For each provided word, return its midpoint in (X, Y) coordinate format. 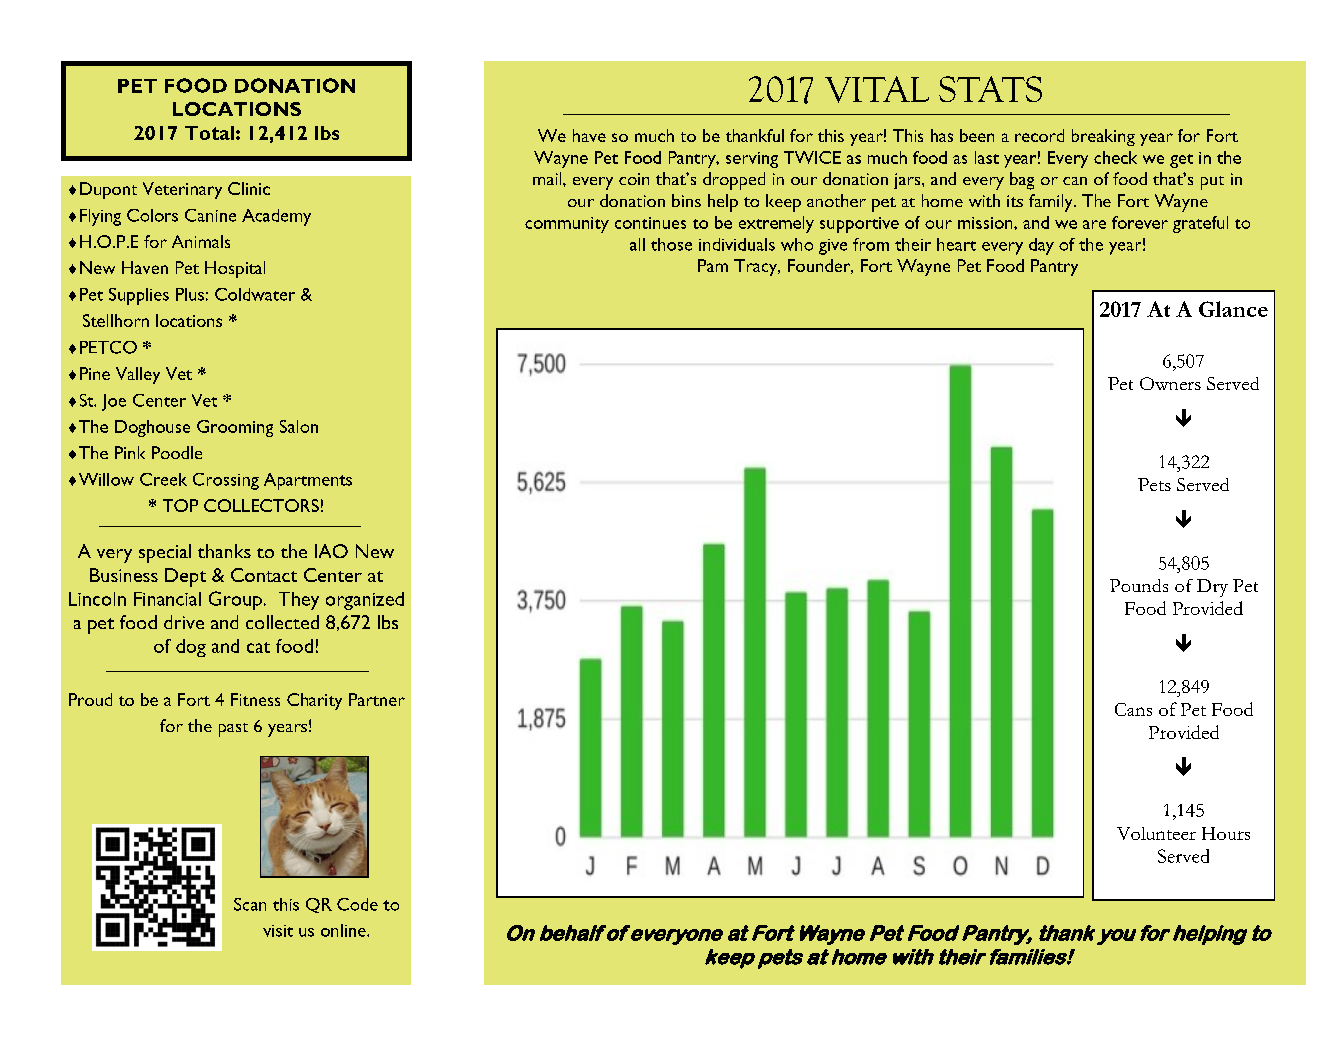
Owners (1170, 383)
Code (357, 904)
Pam (713, 265)
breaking (1103, 137)
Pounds (1139, 585)
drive (184, 622)
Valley (138, 375)
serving (752, 160)
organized (365, 601)
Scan (250, 904)
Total (209, 133)
